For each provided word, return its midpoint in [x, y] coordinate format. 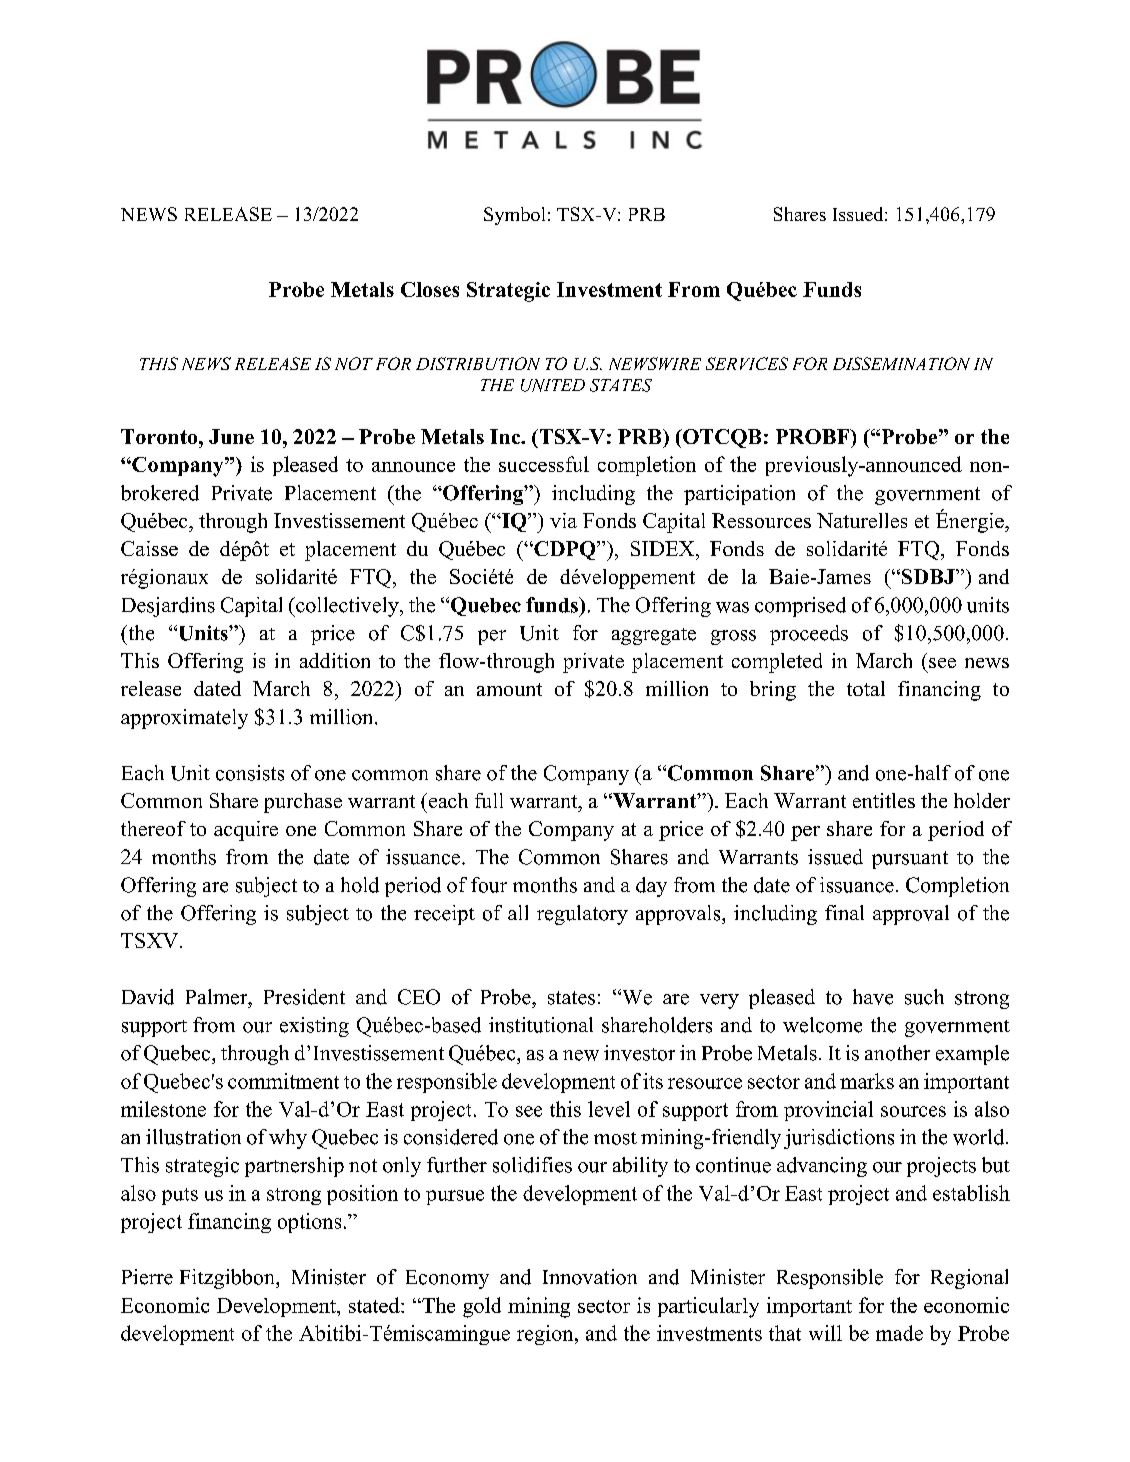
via [563, 520]
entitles [884, 800]
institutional [541, 1025]
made [899, 1333]
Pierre [147, 1277]
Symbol [514, 216]
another [897, 1053]
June [231, 436]
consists [250, 773]
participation [739, 495]
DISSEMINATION [901, 363]
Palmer [218, 997]
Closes [430, 289]
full [489, 800]
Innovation [590, 1277]
